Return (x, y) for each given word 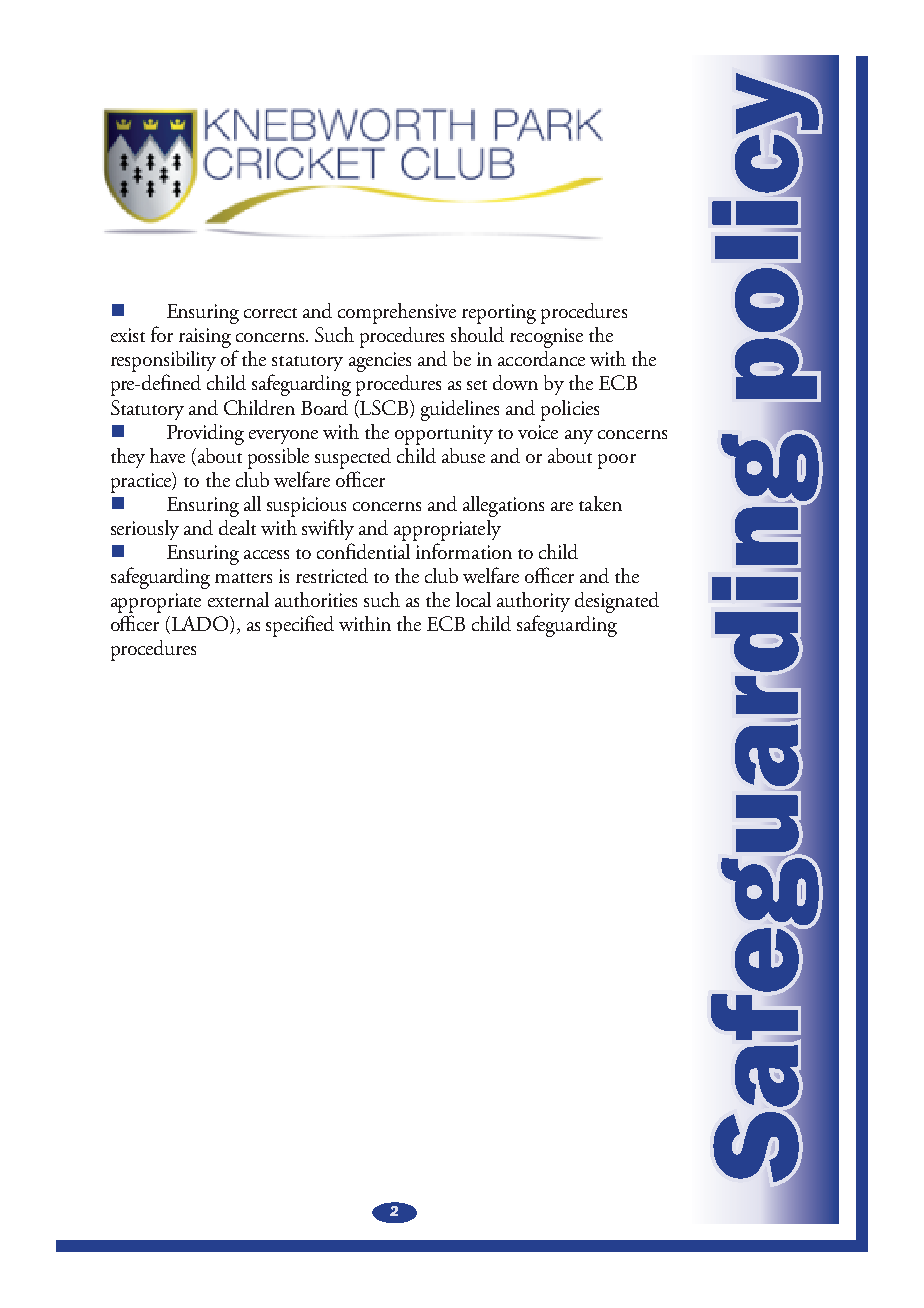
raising (205, 338)
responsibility (163, 361)
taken (600, 503)
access (266, 554)
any (579, 437)
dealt (237, 527)
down (515, 382)
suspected (353, 458)
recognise (546, 338)
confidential (363, 551)
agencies (380, 362)
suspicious (306, 507)
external (238, 599)
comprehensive (397, 313)
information (464, 551)
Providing (205, 434)
